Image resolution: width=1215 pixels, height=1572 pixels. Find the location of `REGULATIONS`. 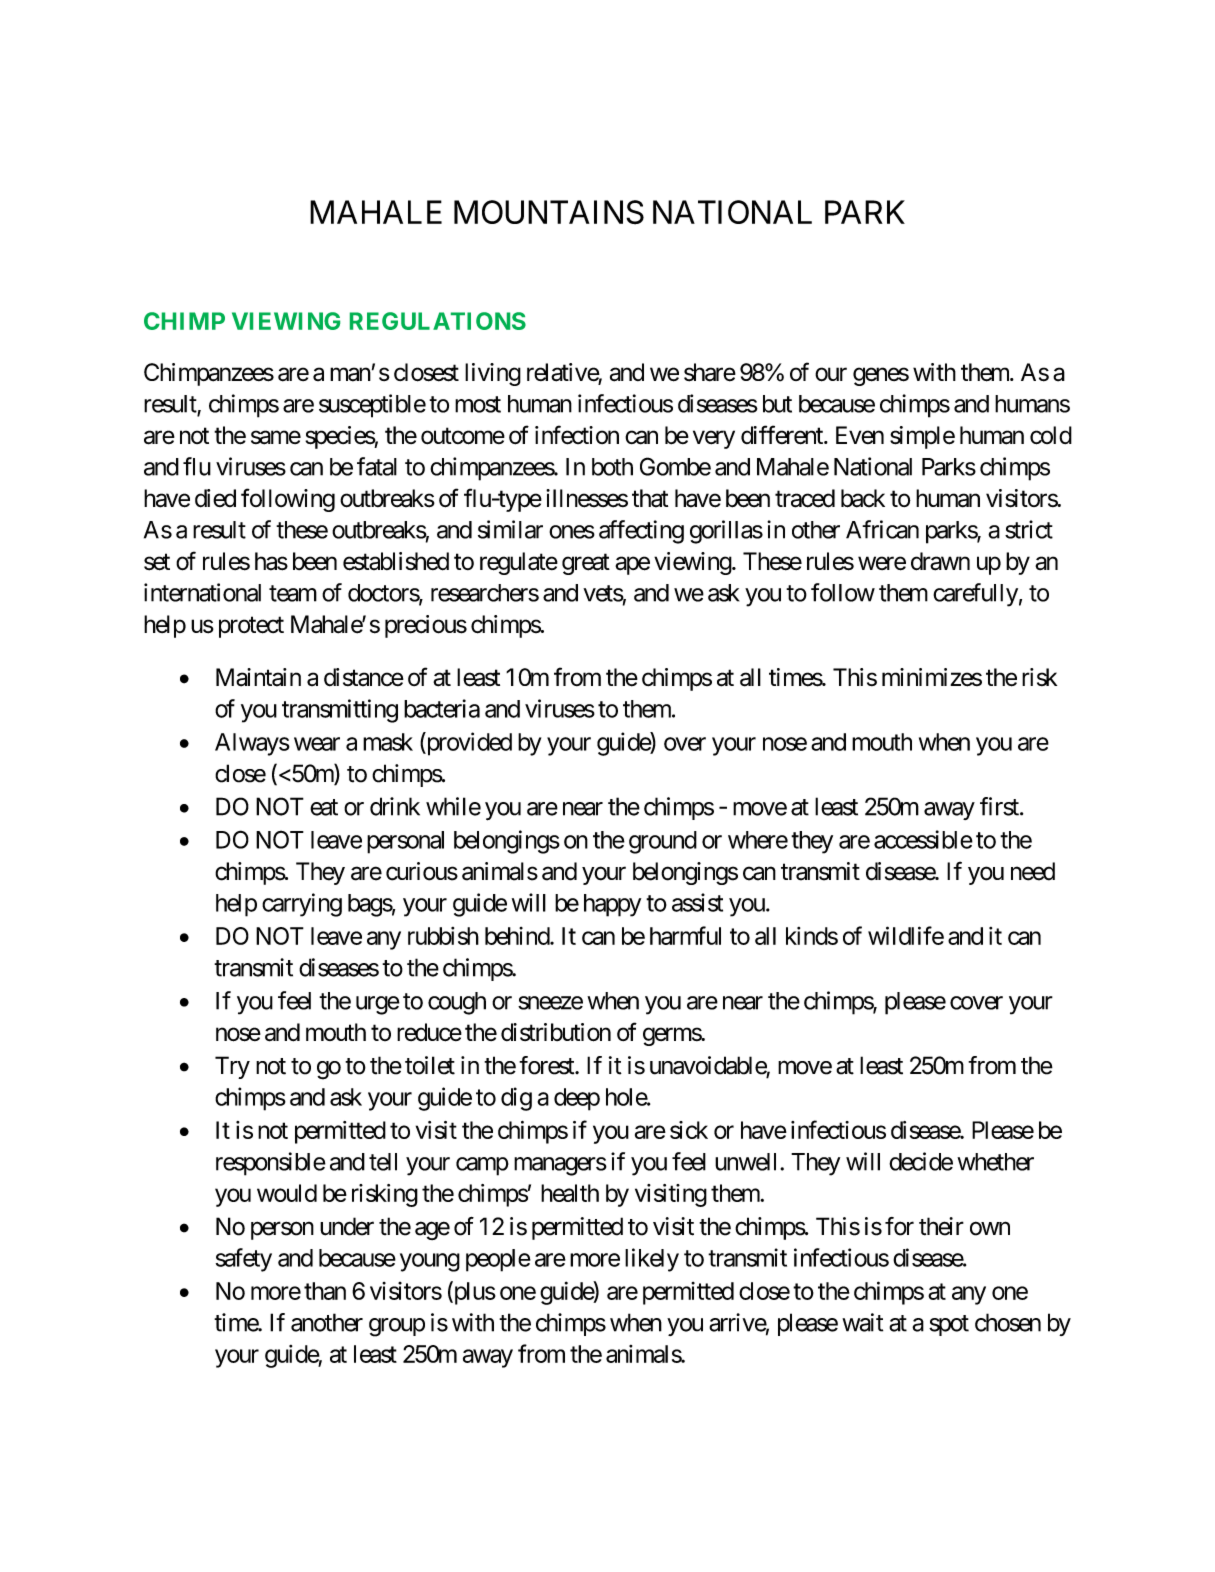

REGULATIONS is located at coordinates (438, 321).
